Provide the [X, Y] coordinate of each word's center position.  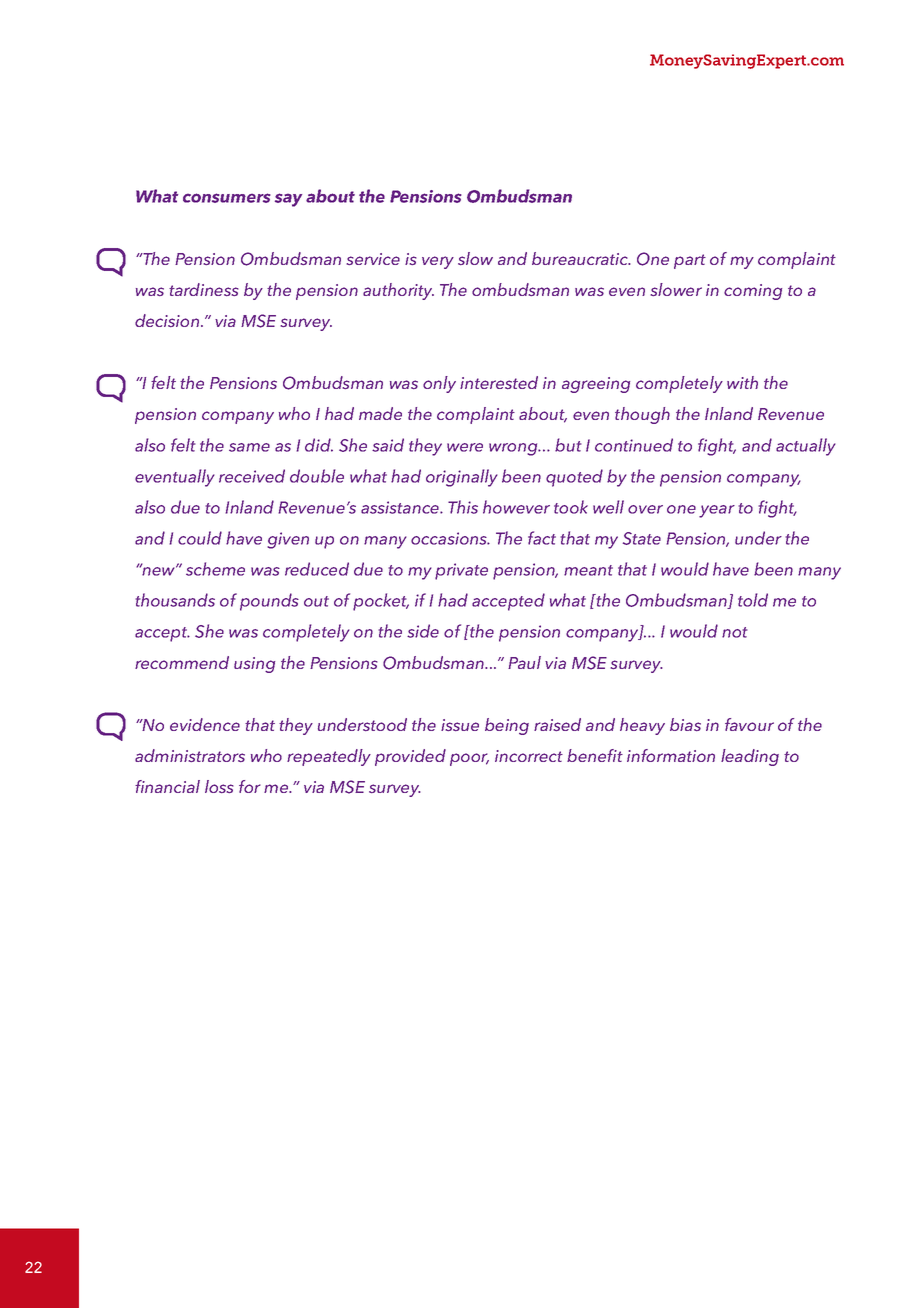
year [717, 511]
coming [753, 292]
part [690, 261]
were [465, 447]
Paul [524, 662]
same [249, 447]
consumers [227, 198]
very [438, 262]
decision [168, 320]
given [288, 540]
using [254, 665]
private [461, 571]
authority [398, 291]
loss [219, 786]
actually [806, 447]
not [735, 632]
